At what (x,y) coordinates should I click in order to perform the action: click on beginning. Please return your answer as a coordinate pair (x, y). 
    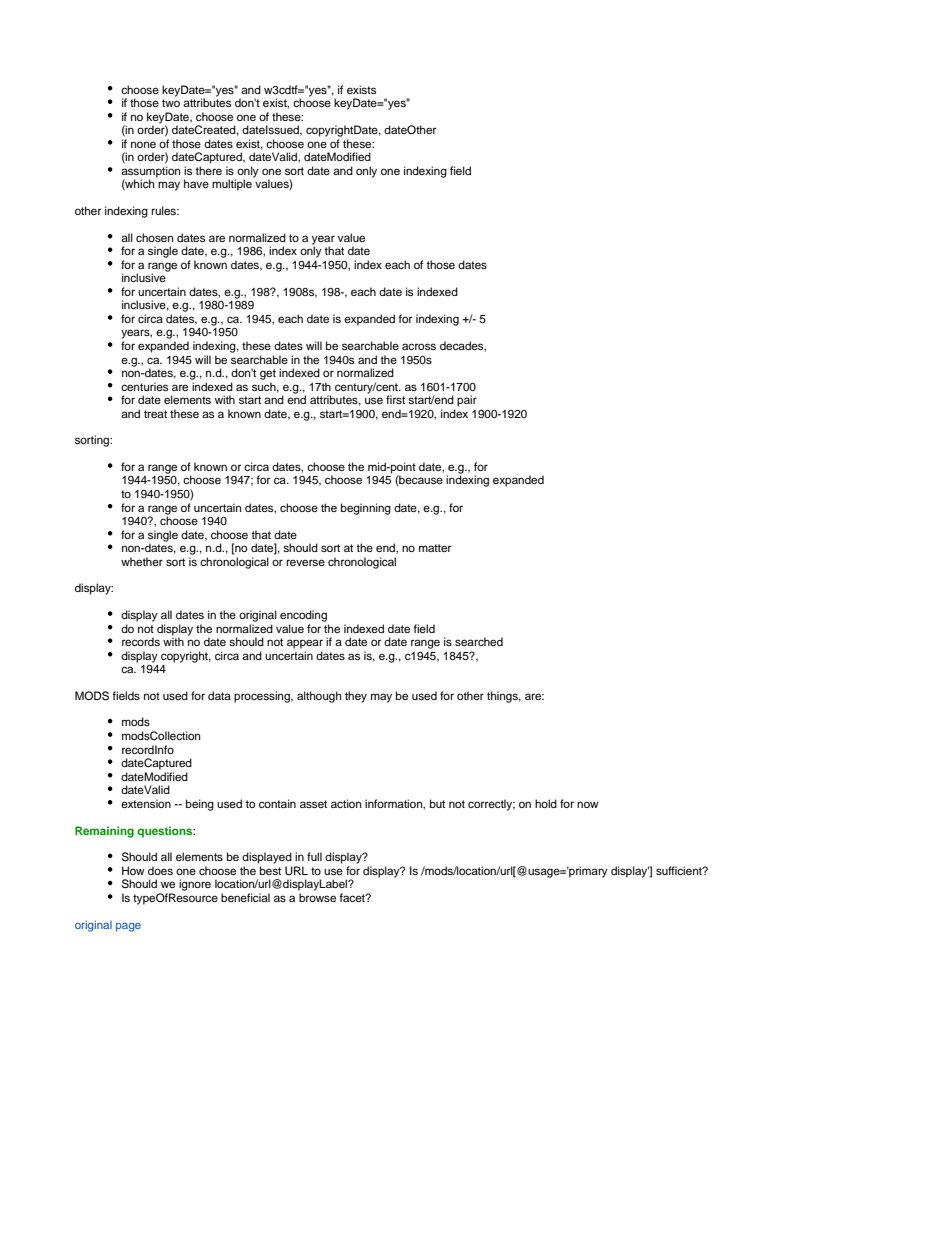
    Looking at the image, I should click on (366, 509).
